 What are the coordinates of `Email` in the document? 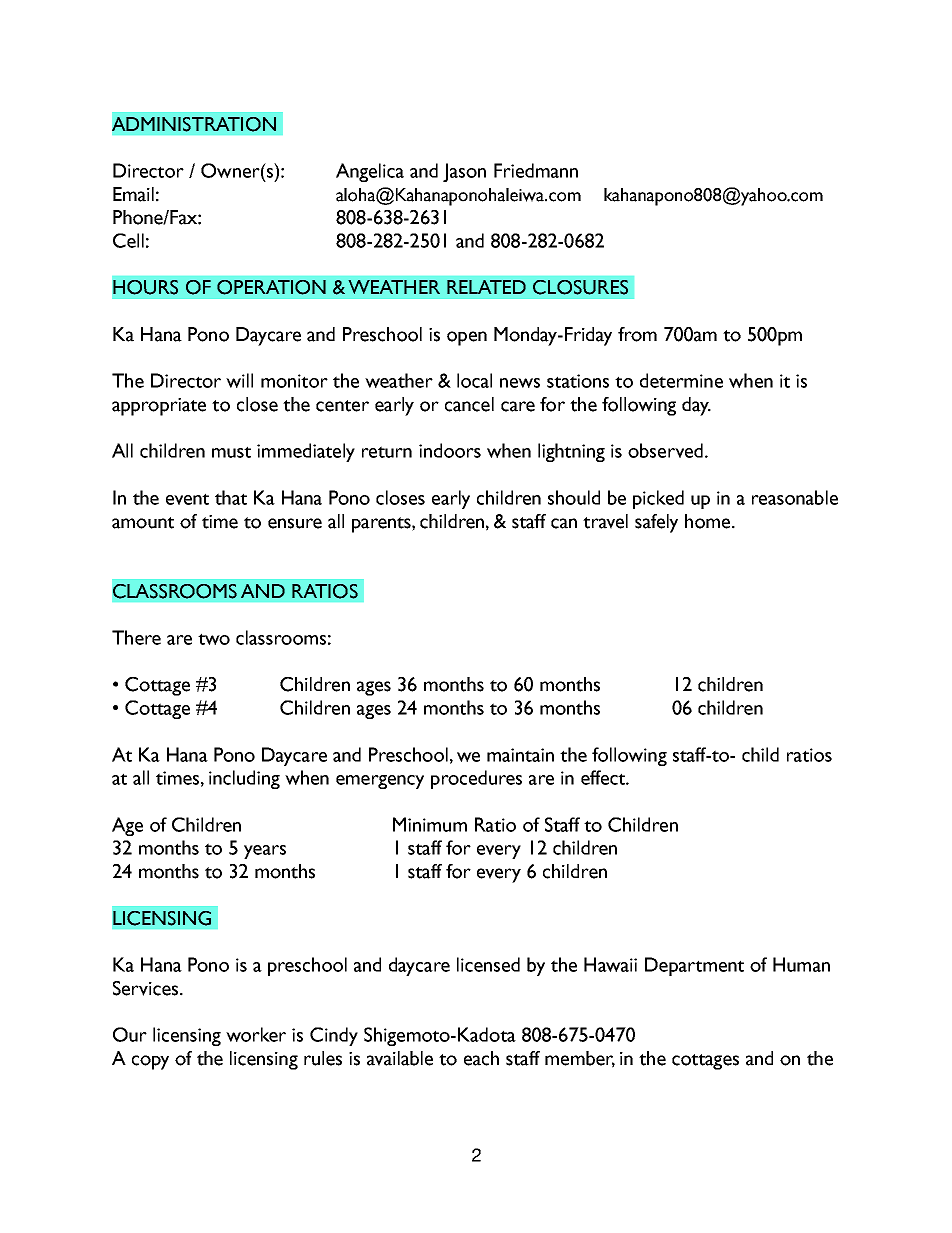 It's located at (133, 194).
